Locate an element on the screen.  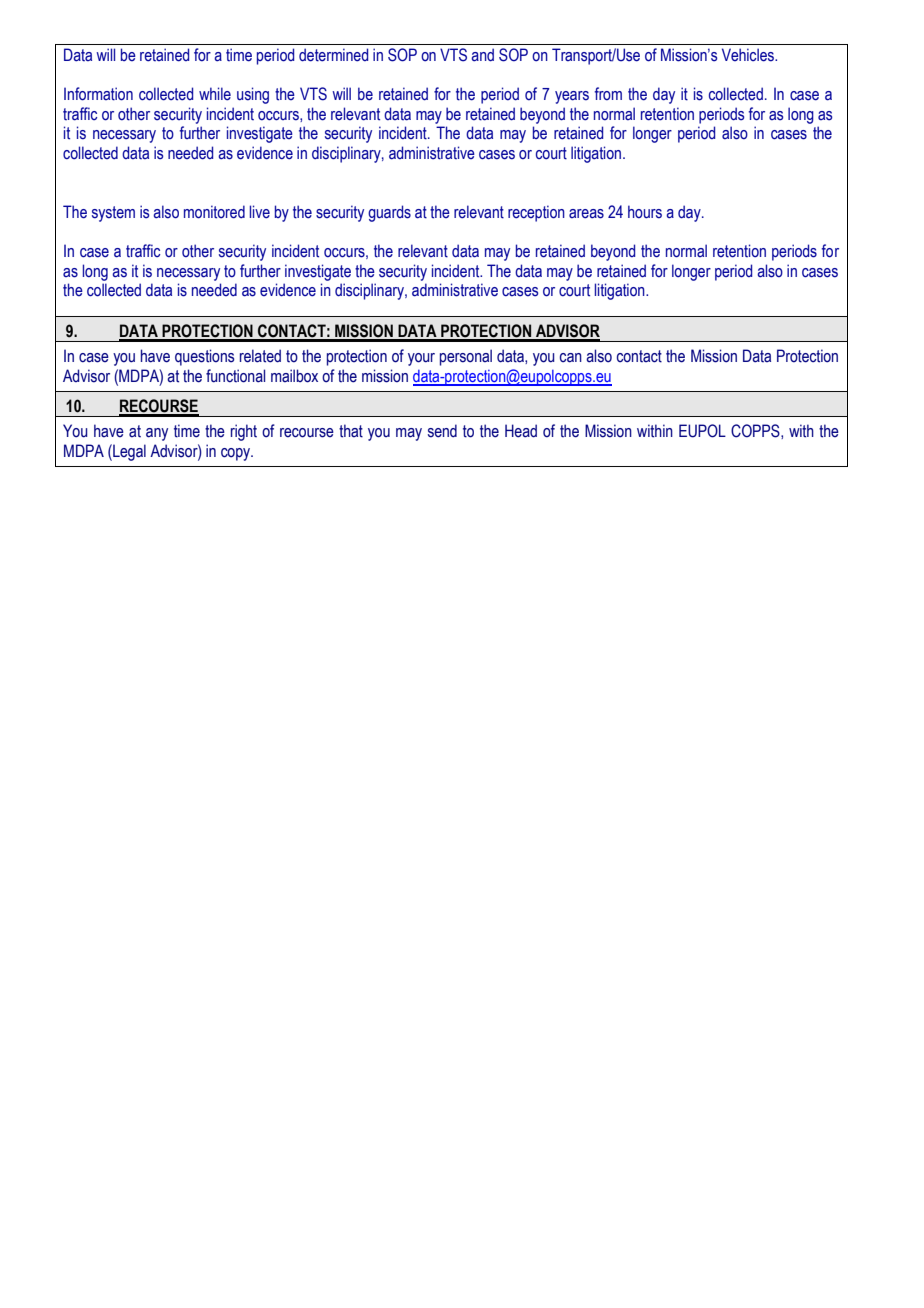
while is located at coordinates (215, 94).
